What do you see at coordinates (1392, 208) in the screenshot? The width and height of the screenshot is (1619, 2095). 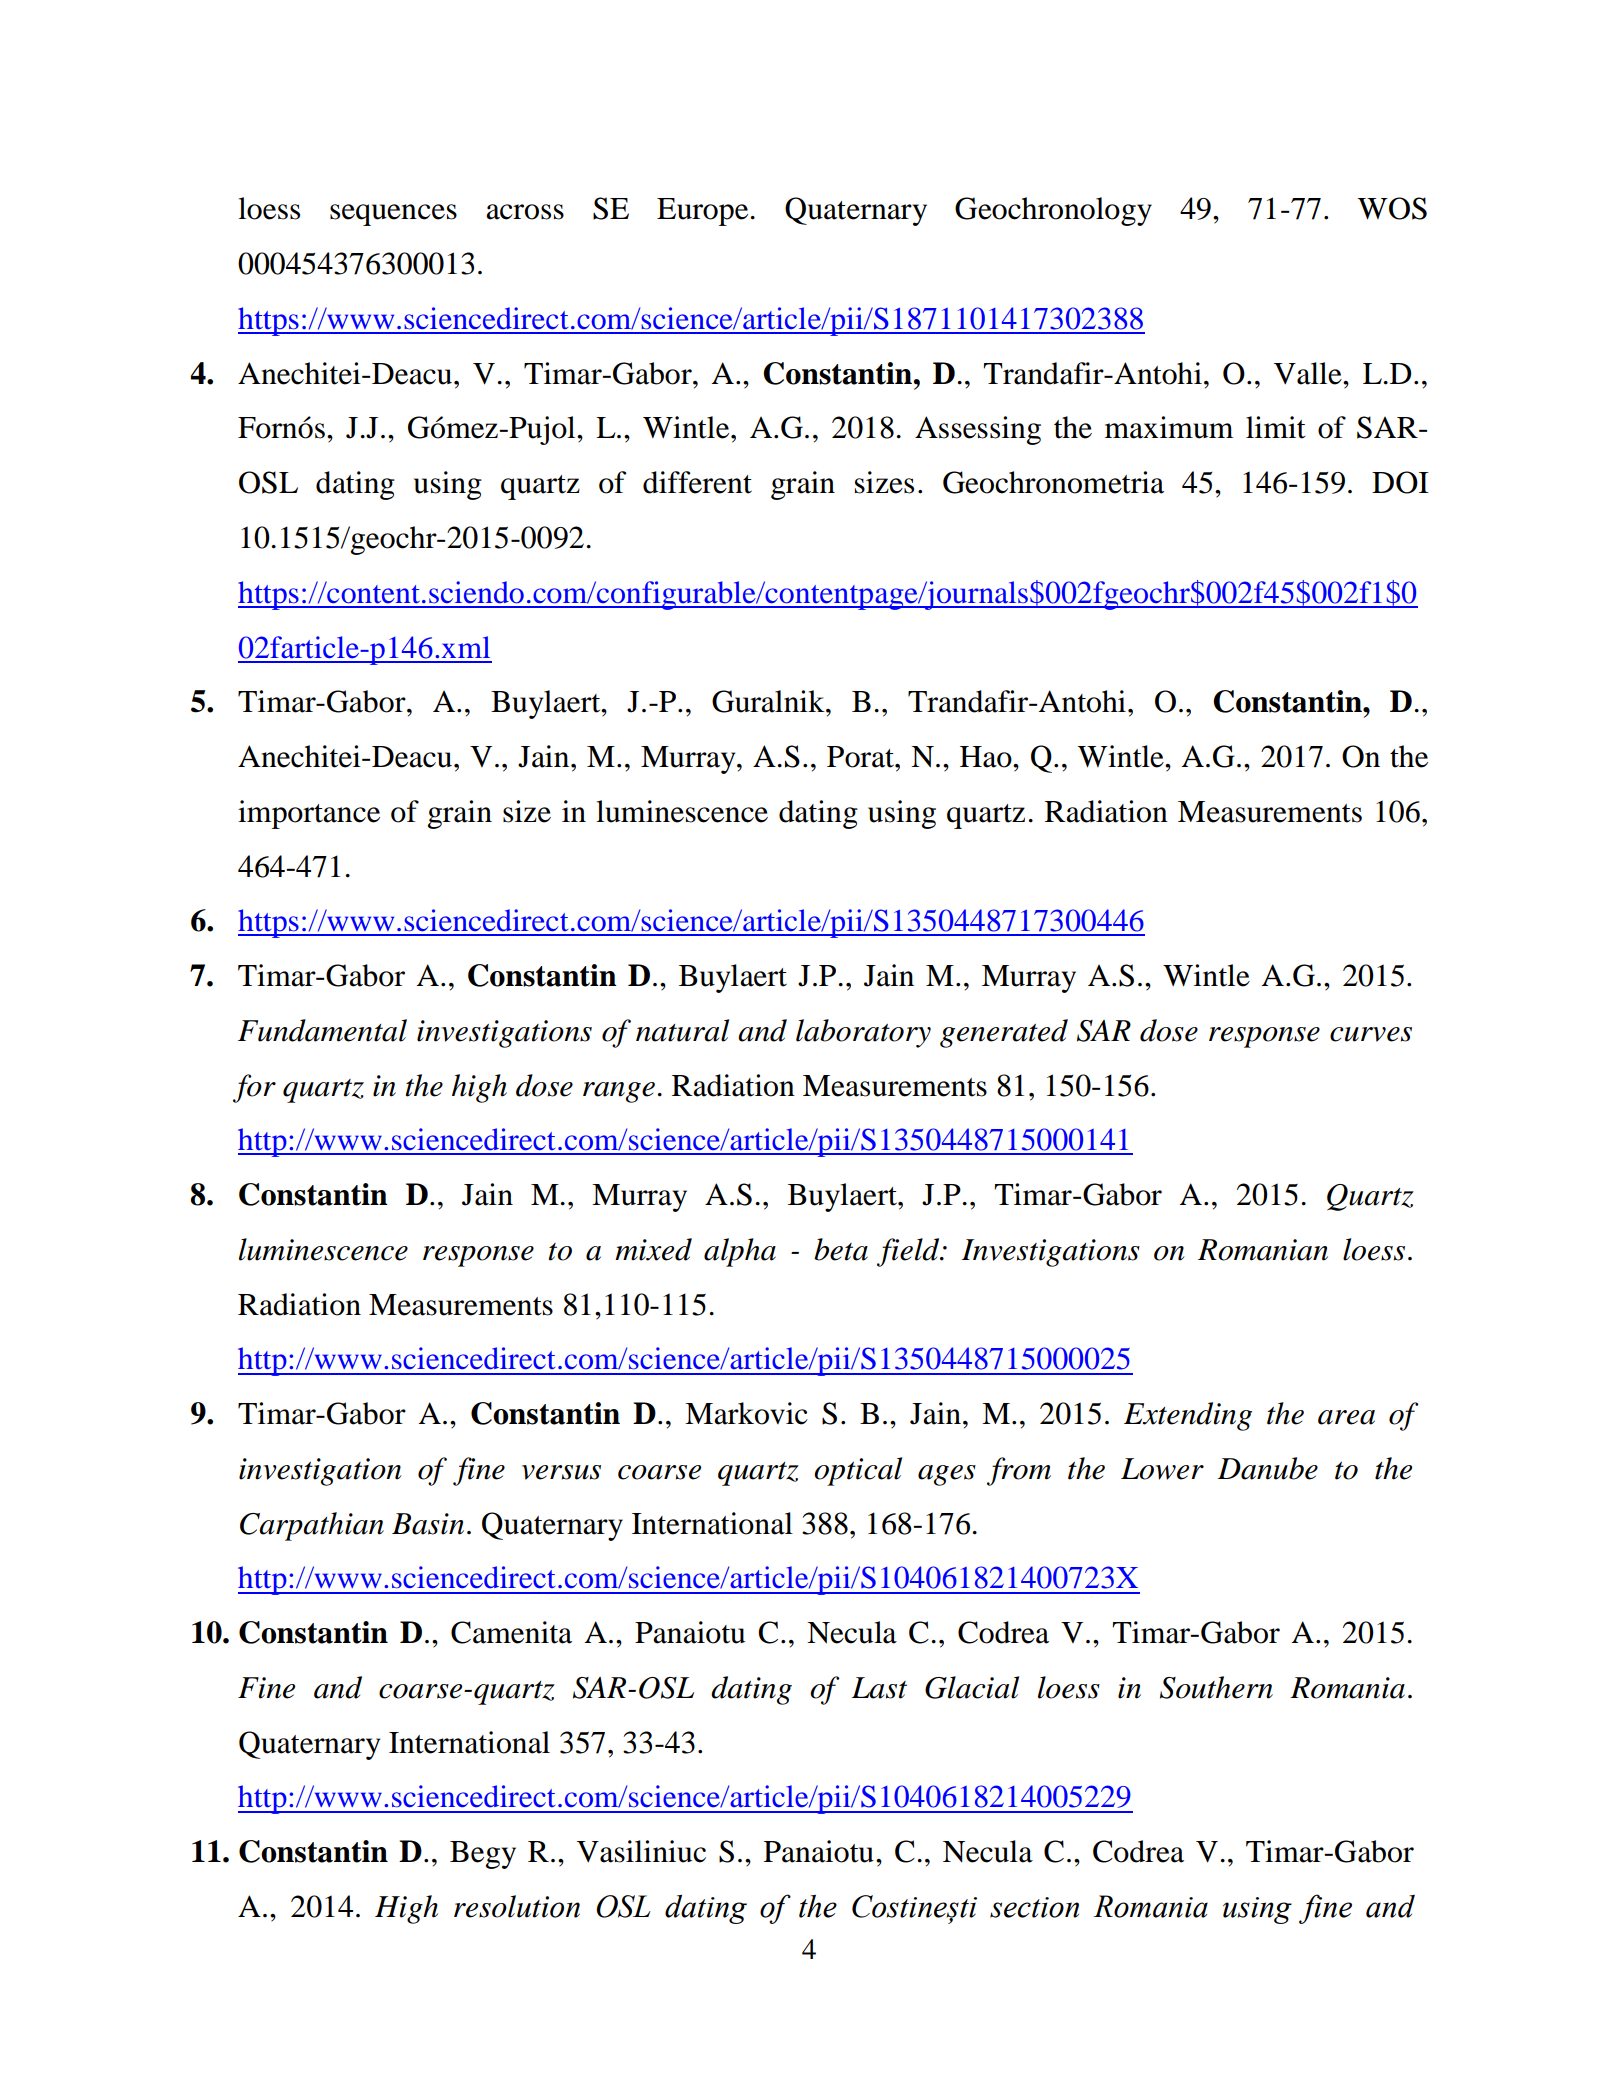 I see `WOS` at bounding box center [1392, 208].
